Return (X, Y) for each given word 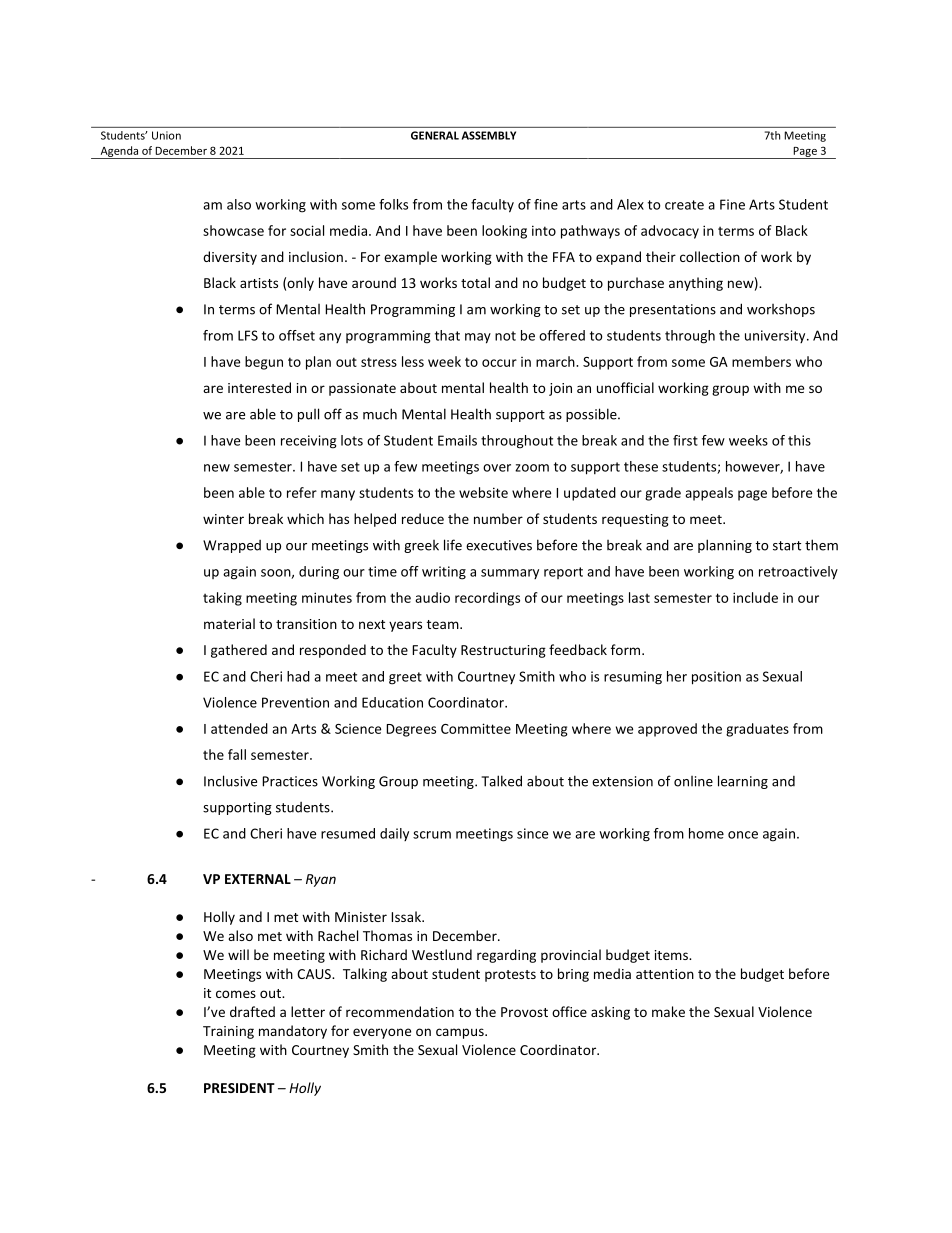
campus (461, 1033)
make (668, 1011)
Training (228, 1032)
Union (166, 135)
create (684, 205)
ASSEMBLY (489, 135)
